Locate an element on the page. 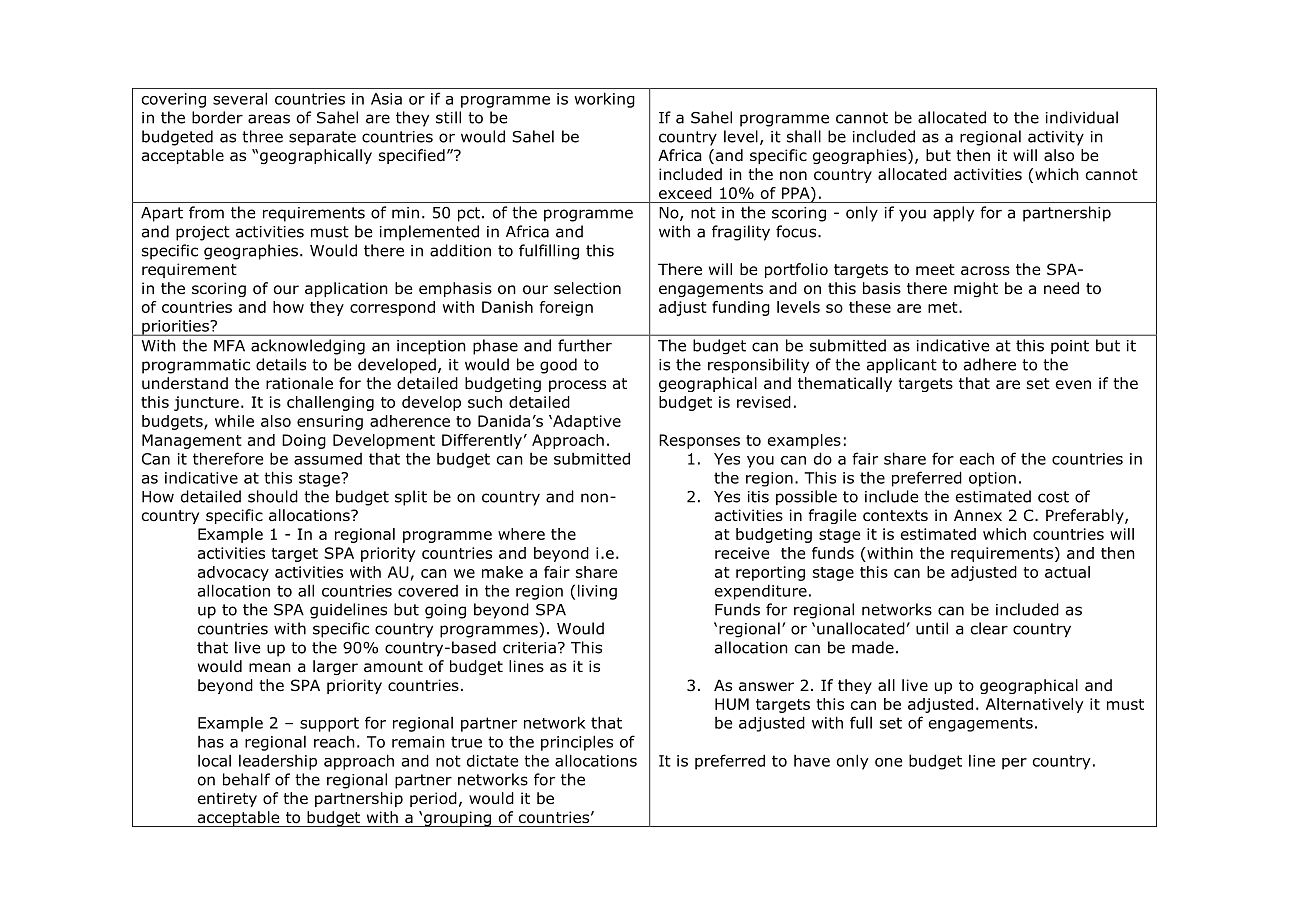 This page has width=1308, height=924. areas is located at coordinates (269, 119).
